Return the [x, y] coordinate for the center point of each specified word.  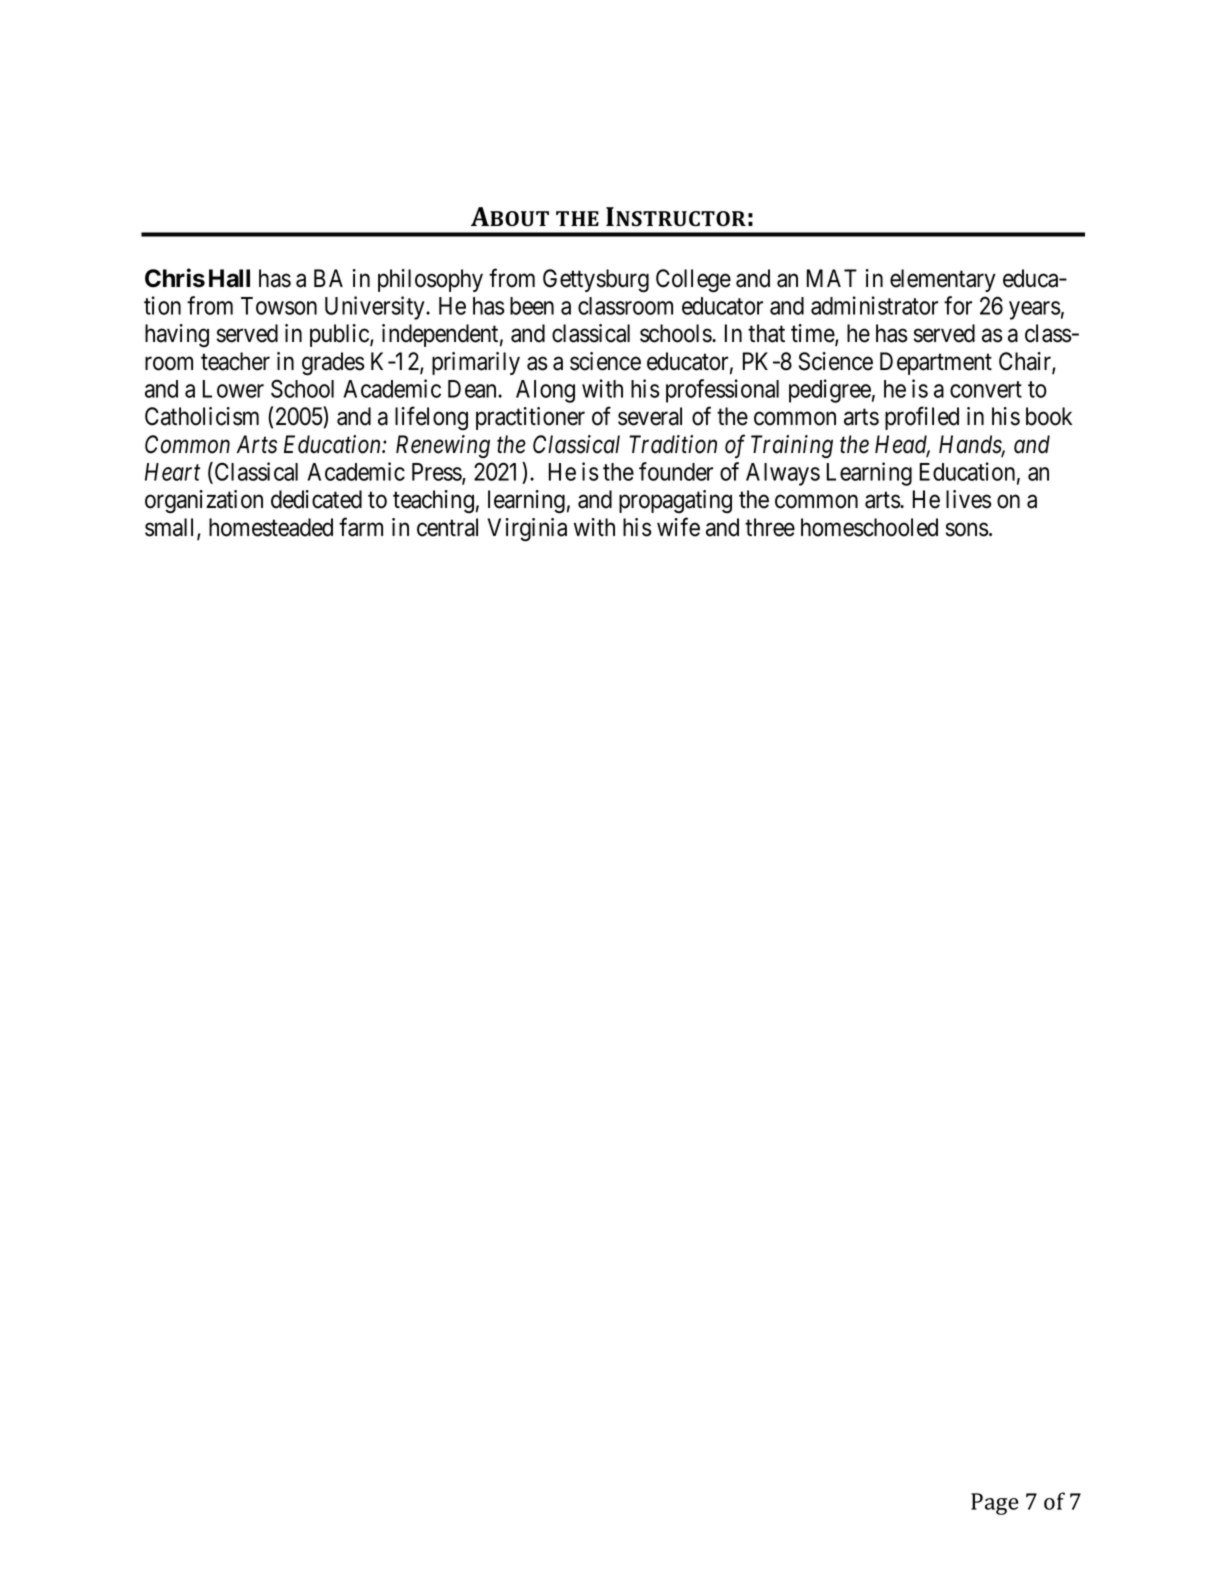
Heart [172, 472]
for [958, 305]
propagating [675, 501]
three [770, 527]
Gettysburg [596, 281]
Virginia [527, 530]
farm [361, 527]
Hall [229, 278]
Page [995, 1504]
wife [678, 527]
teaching [433, 501]
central [447, 527]
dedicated [316, 499]
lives [969, 499]
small [171, 528]
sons [967, 530]
